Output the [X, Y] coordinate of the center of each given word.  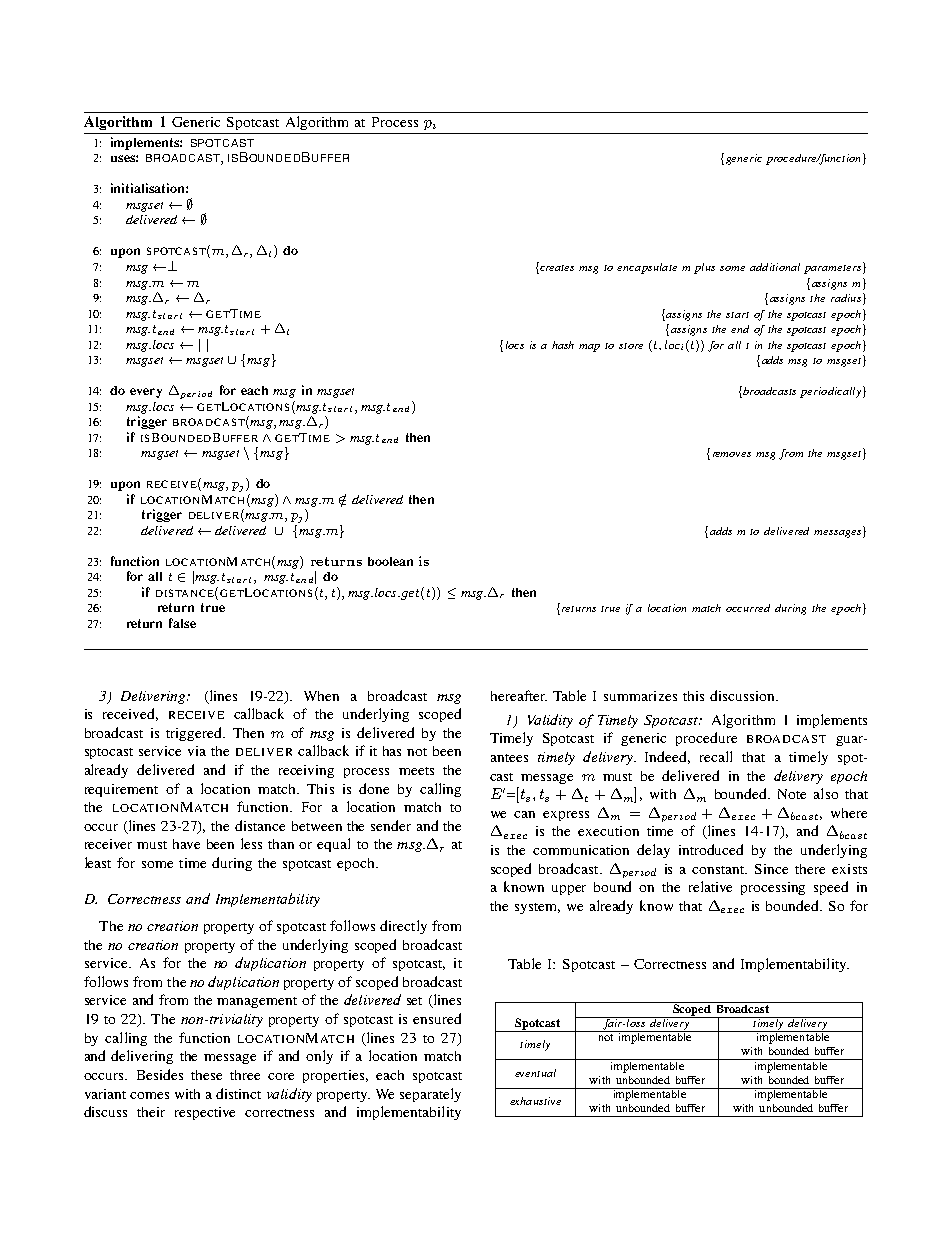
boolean [390, 561]
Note [792, 794]
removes [732, 454]
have [186, 844]
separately [430, 1095]
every [146, 393]
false [182, 623]
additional [775, 267]
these [206, 1075]
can [524, 814]
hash [563, 345]
